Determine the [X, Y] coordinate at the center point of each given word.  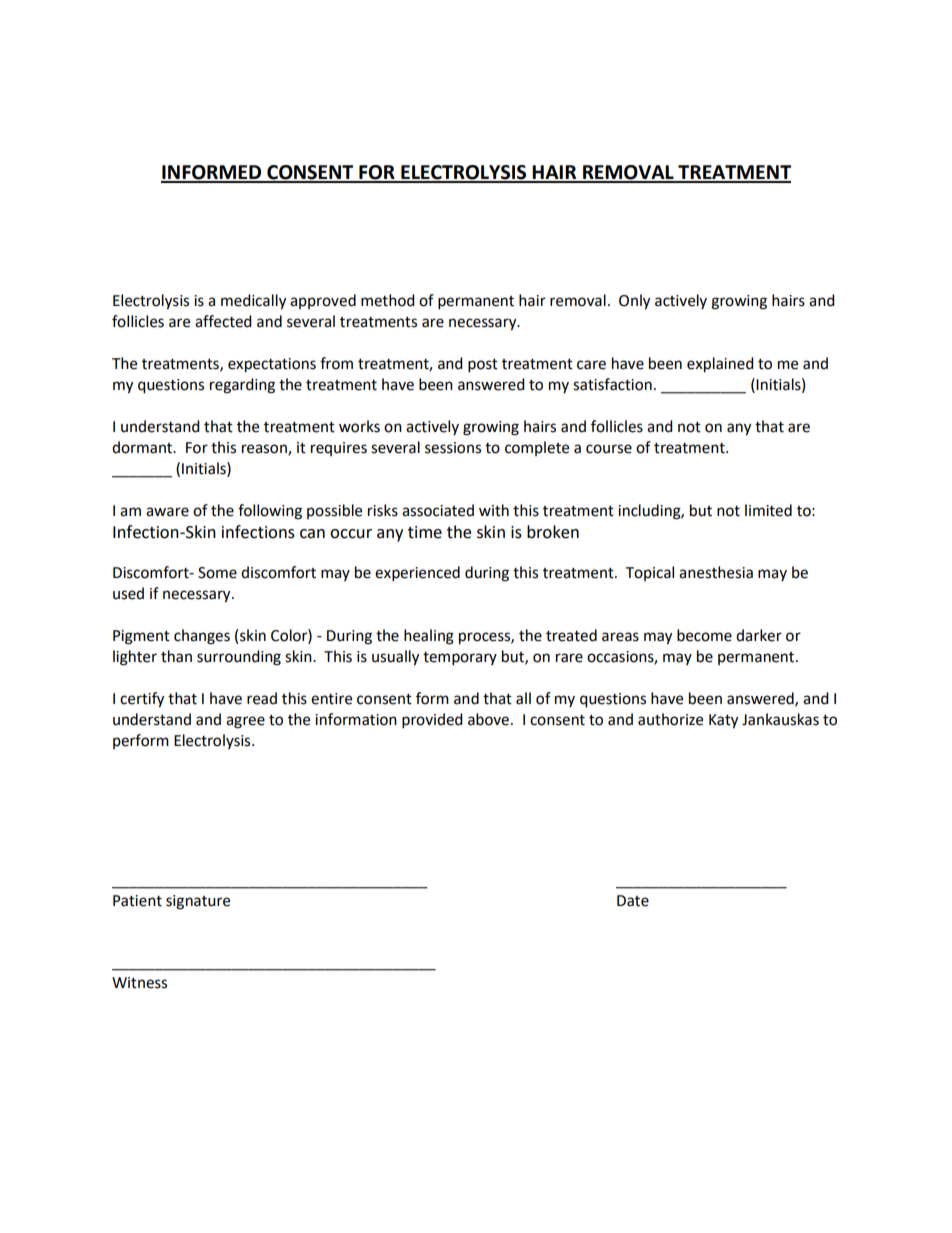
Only [634, 302]
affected [223, 321]
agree [245, 722]
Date [633, 901]
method [388, 300]
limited [768, 510]
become [704, 635]
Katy [723, 721]
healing [429, 637]
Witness [139, 983]
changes [202, 637]
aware [167, 512]
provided [432, 721]
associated [438, 510]
